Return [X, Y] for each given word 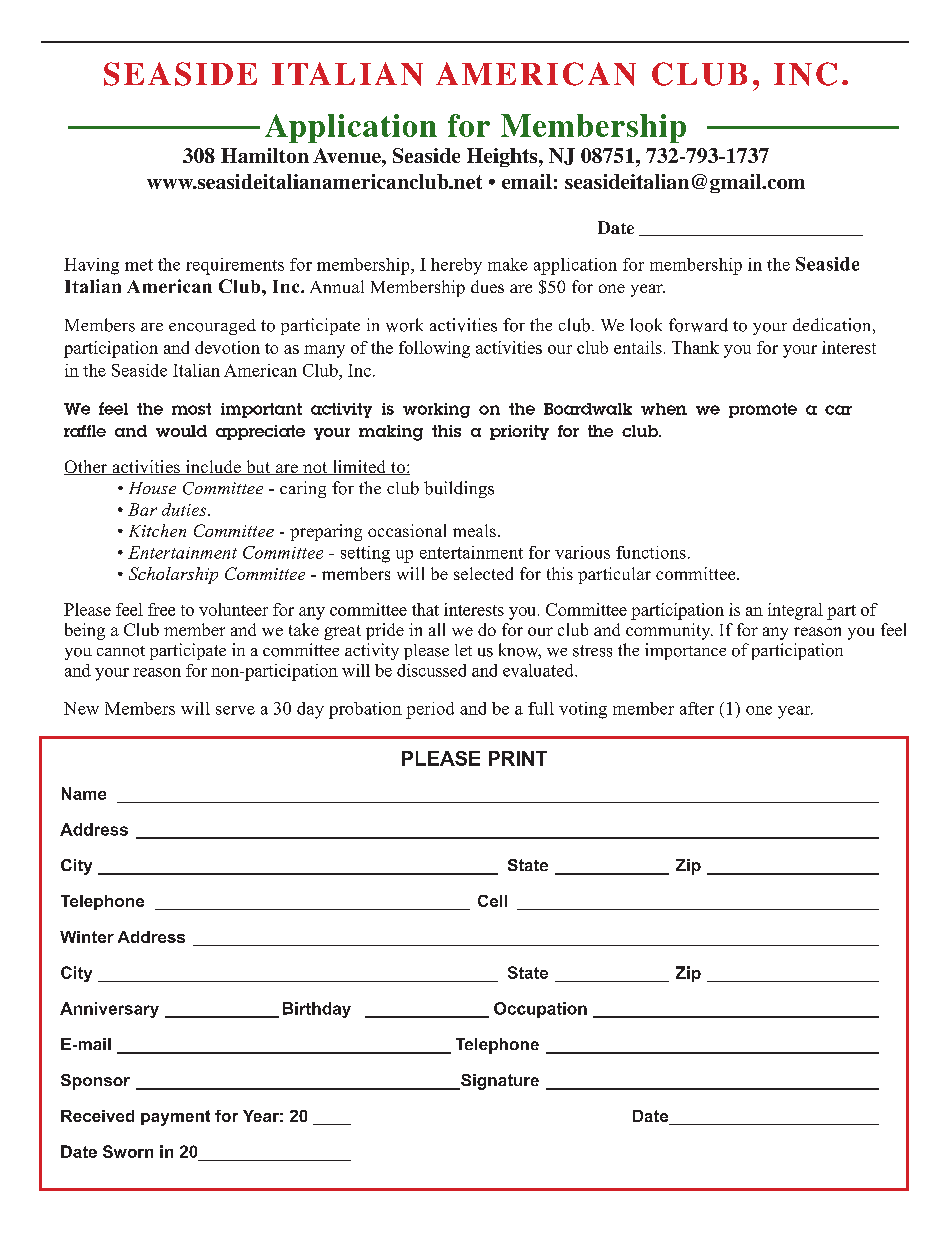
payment [175, 1118]
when [664, 409]
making [391, 433]
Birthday [317, 1010]
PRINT [518, 758]
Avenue [348, 155]
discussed [431, 670]
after [697, 708]
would [181, 431]
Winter [87, 937]
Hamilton [265, 155]
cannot [121, 651]
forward [698, 325]
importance [685, 651]
